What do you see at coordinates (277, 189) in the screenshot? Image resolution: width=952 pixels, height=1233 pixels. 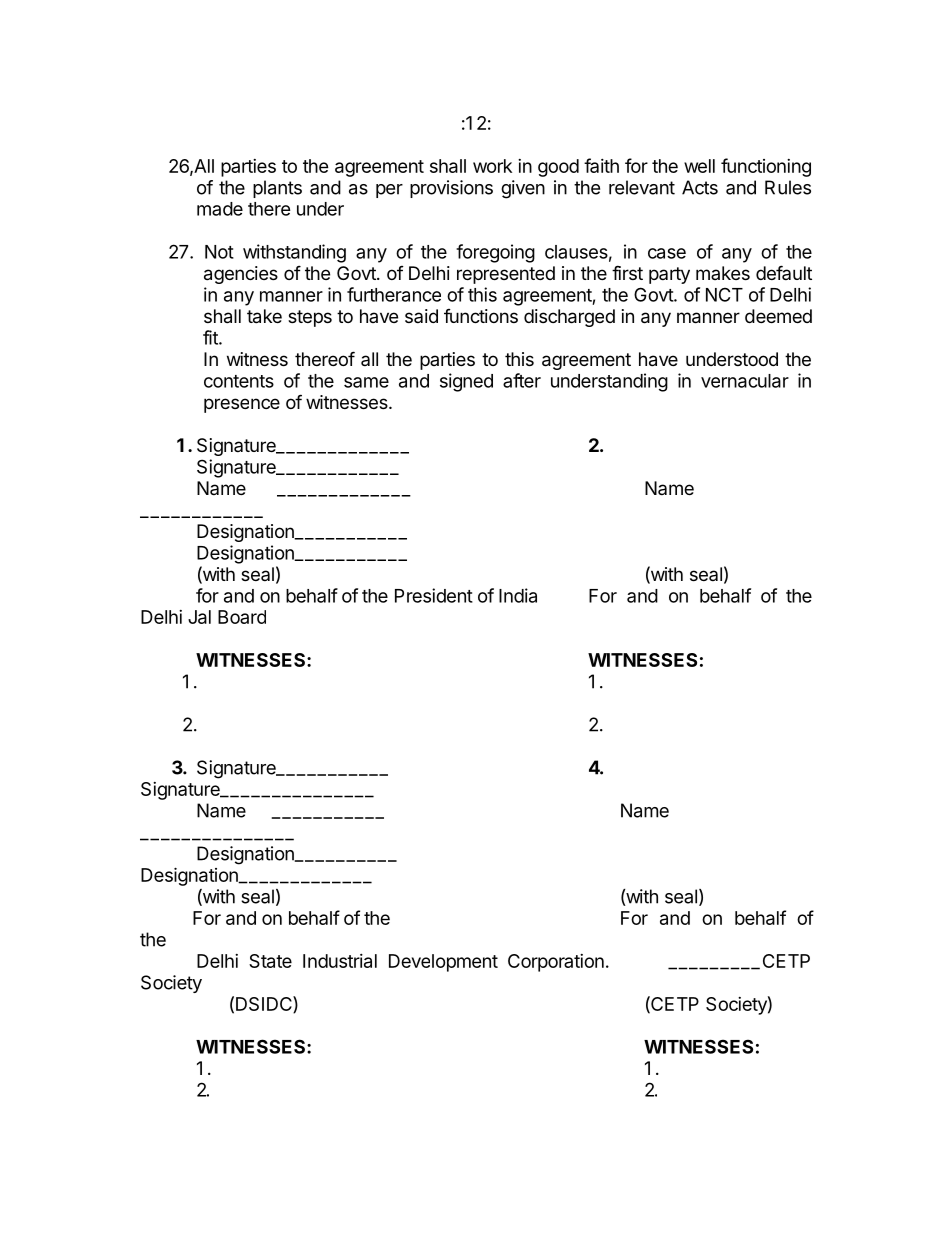 I see `plants` at bounding box center [277, 189].
